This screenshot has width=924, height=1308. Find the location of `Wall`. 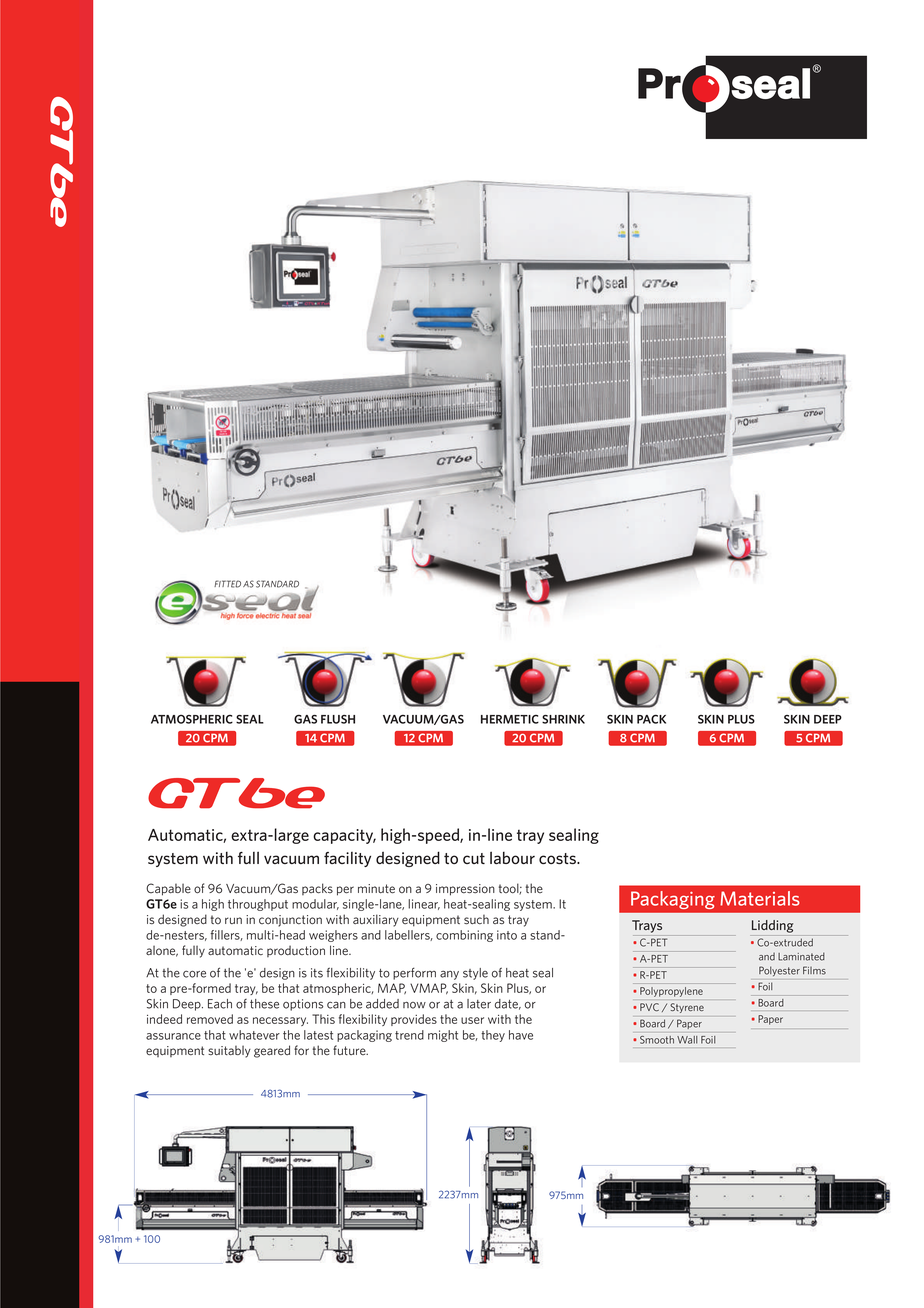

Wall is located at coordinates (687, 1040).
